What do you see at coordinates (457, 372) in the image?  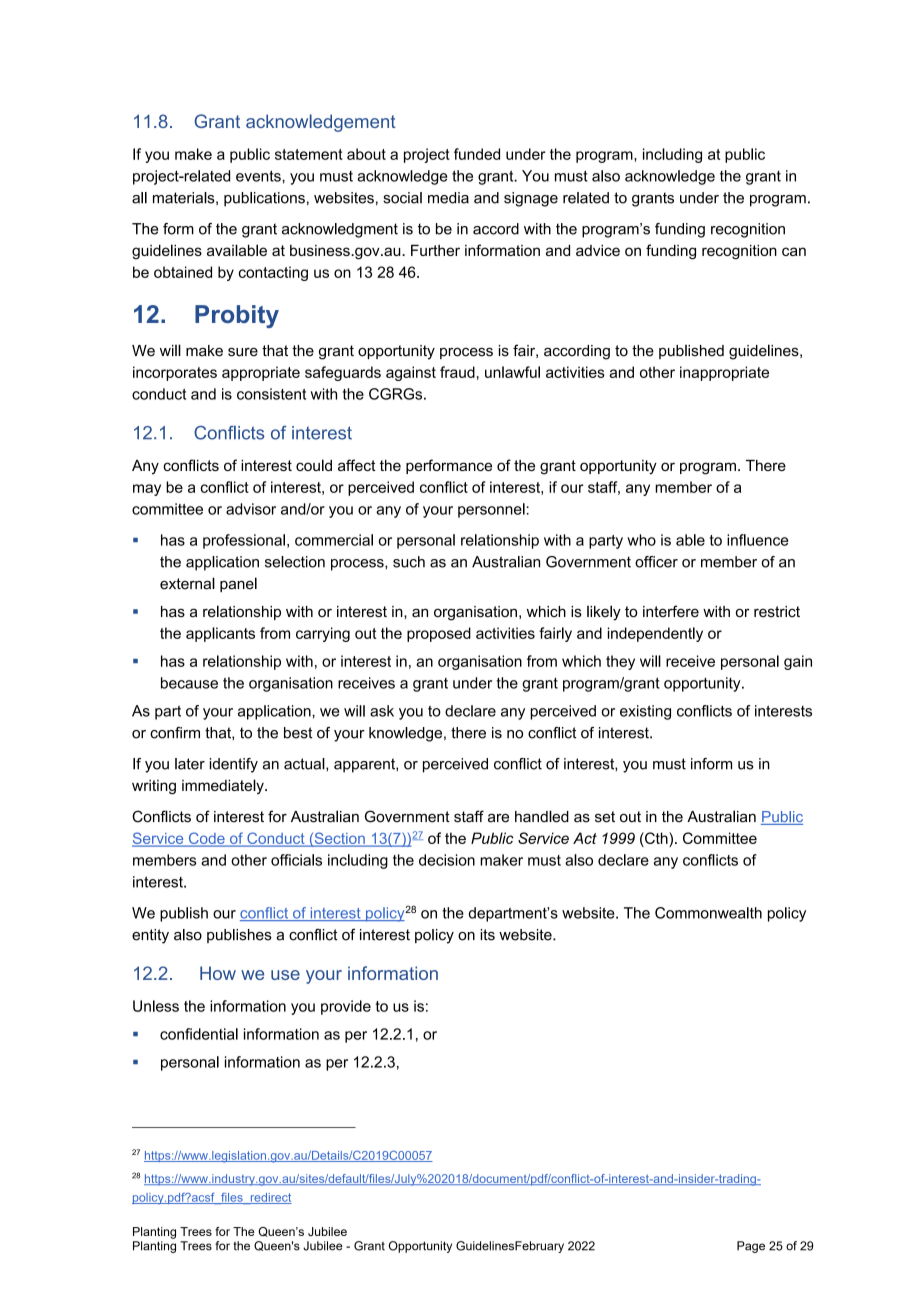 I see `fraud` at bounding box center [457, 372].
